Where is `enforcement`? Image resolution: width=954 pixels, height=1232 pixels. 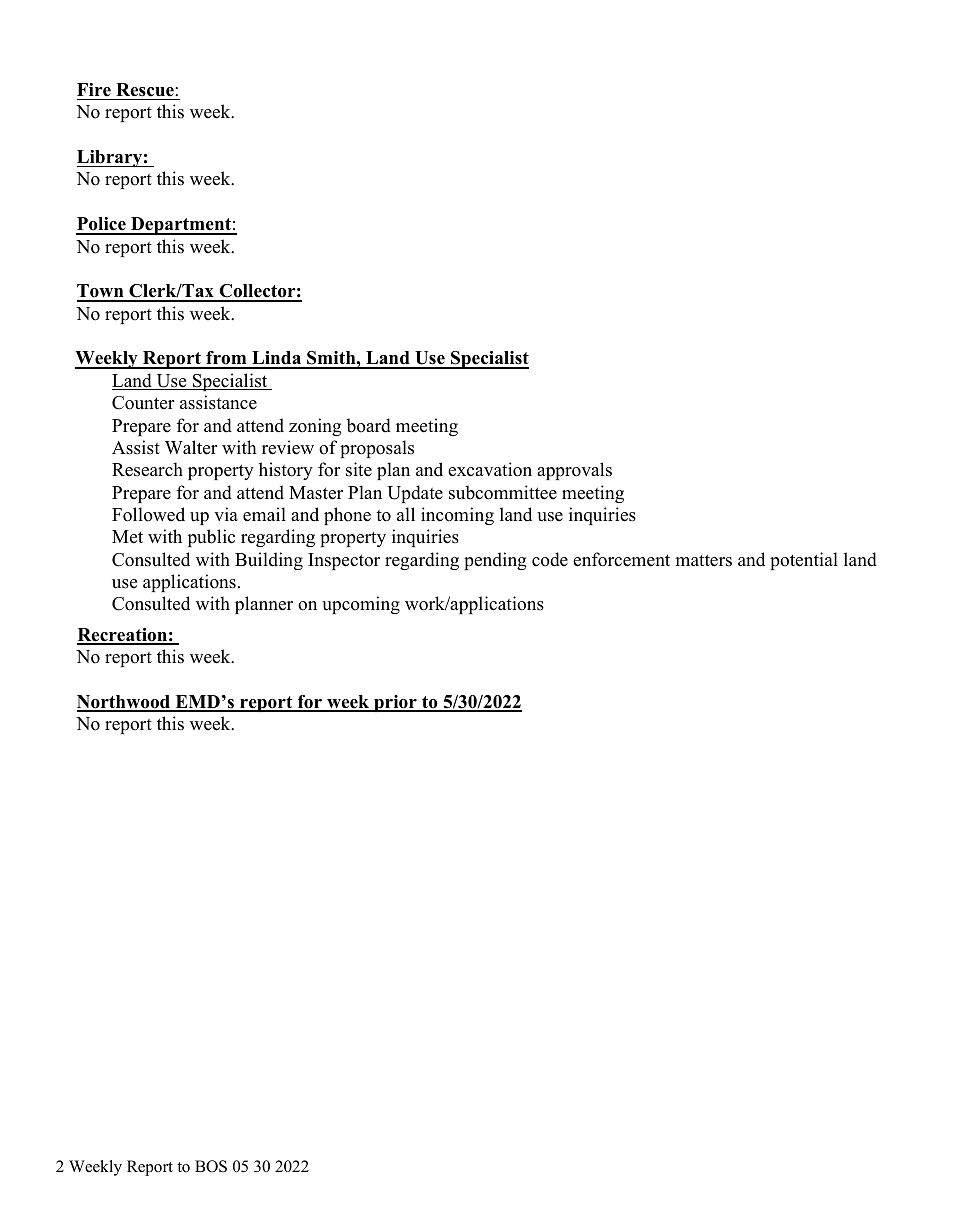
enforcement is located at coordinates (621, 559).
